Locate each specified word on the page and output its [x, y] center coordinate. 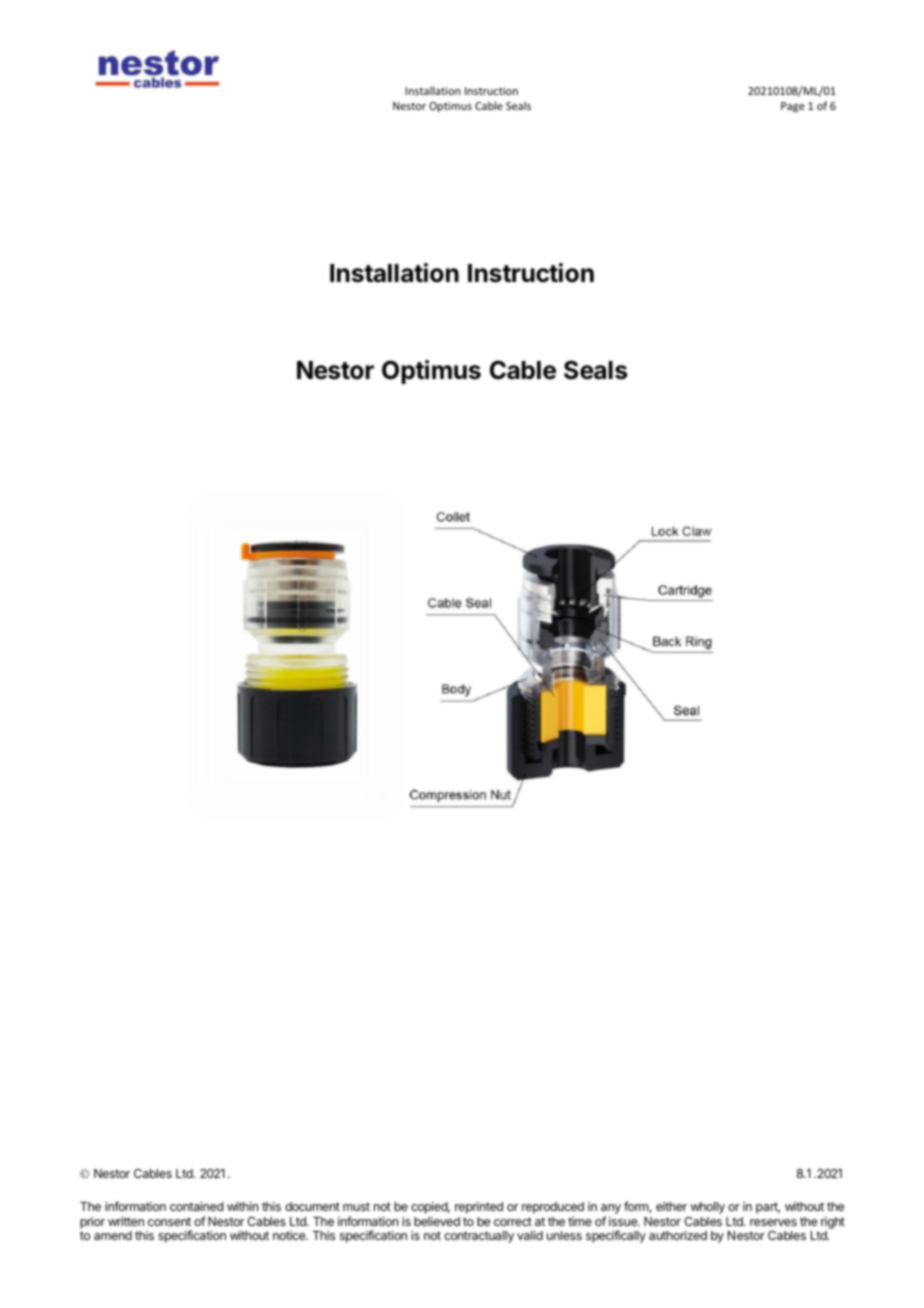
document [312, 1206]
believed [437, 1221]
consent [169, 1221]
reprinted [479, 1207]
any [611, 1210]
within [242, 1206]
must [356, 1206]
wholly [708, 1208]
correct [513, 1221]
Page [793, 107]
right [833, 1224]
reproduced [553, 1209]
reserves [773, 1222]
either [671, 1206]
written [126, 1221]
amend [113, 1235]
